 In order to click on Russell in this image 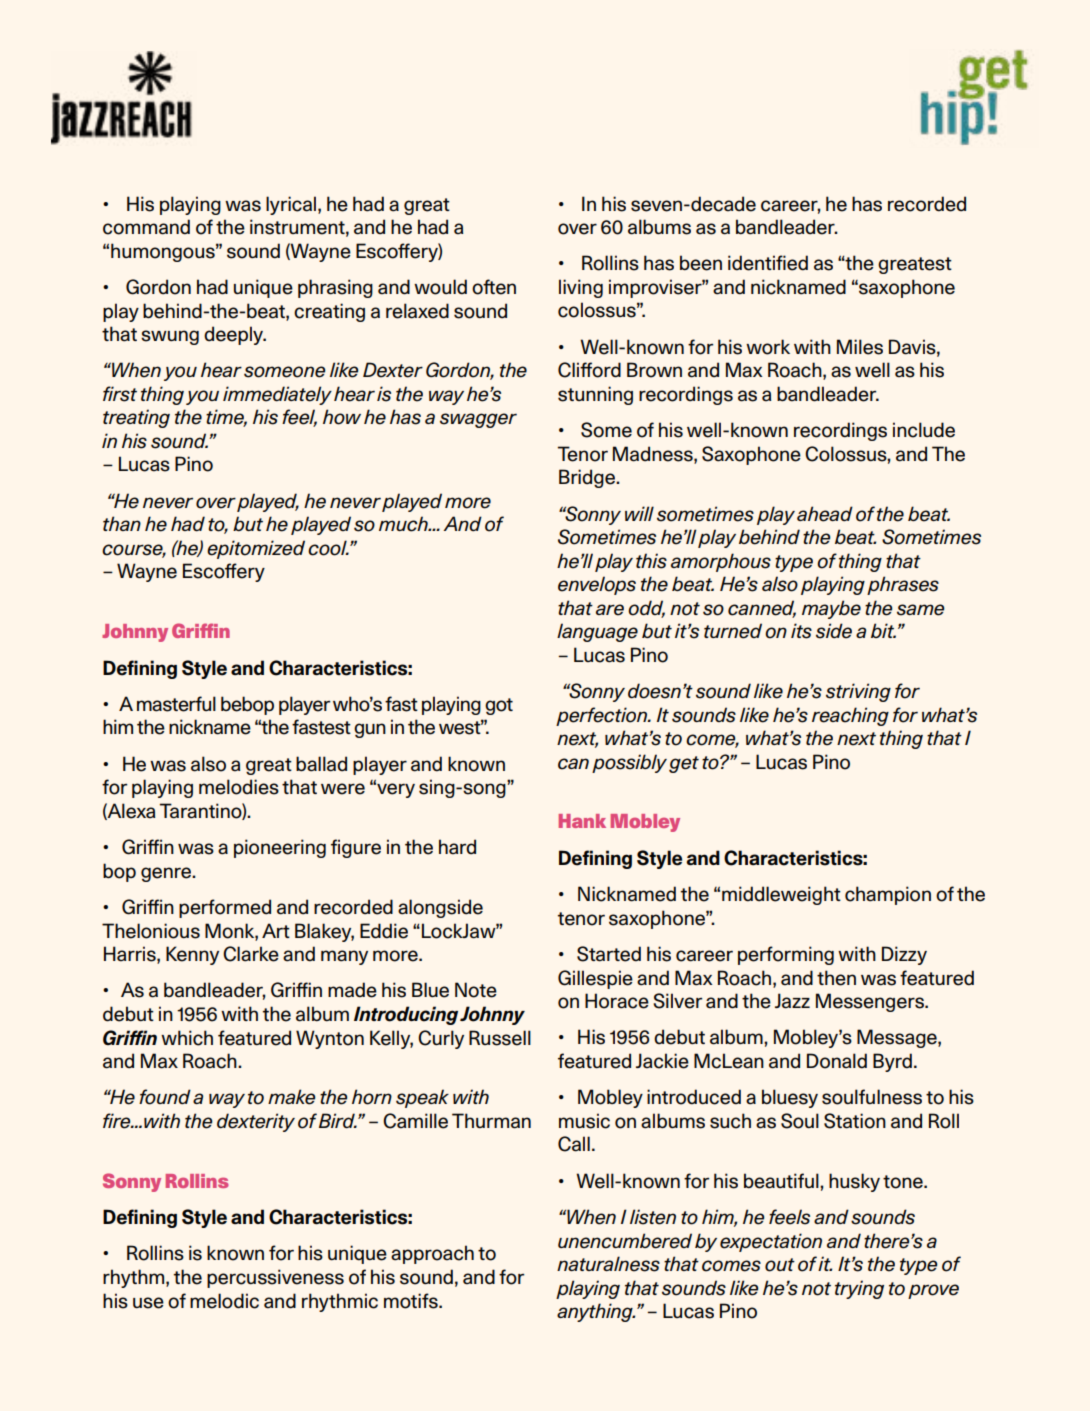, I will do `click(500, 1038)`.
